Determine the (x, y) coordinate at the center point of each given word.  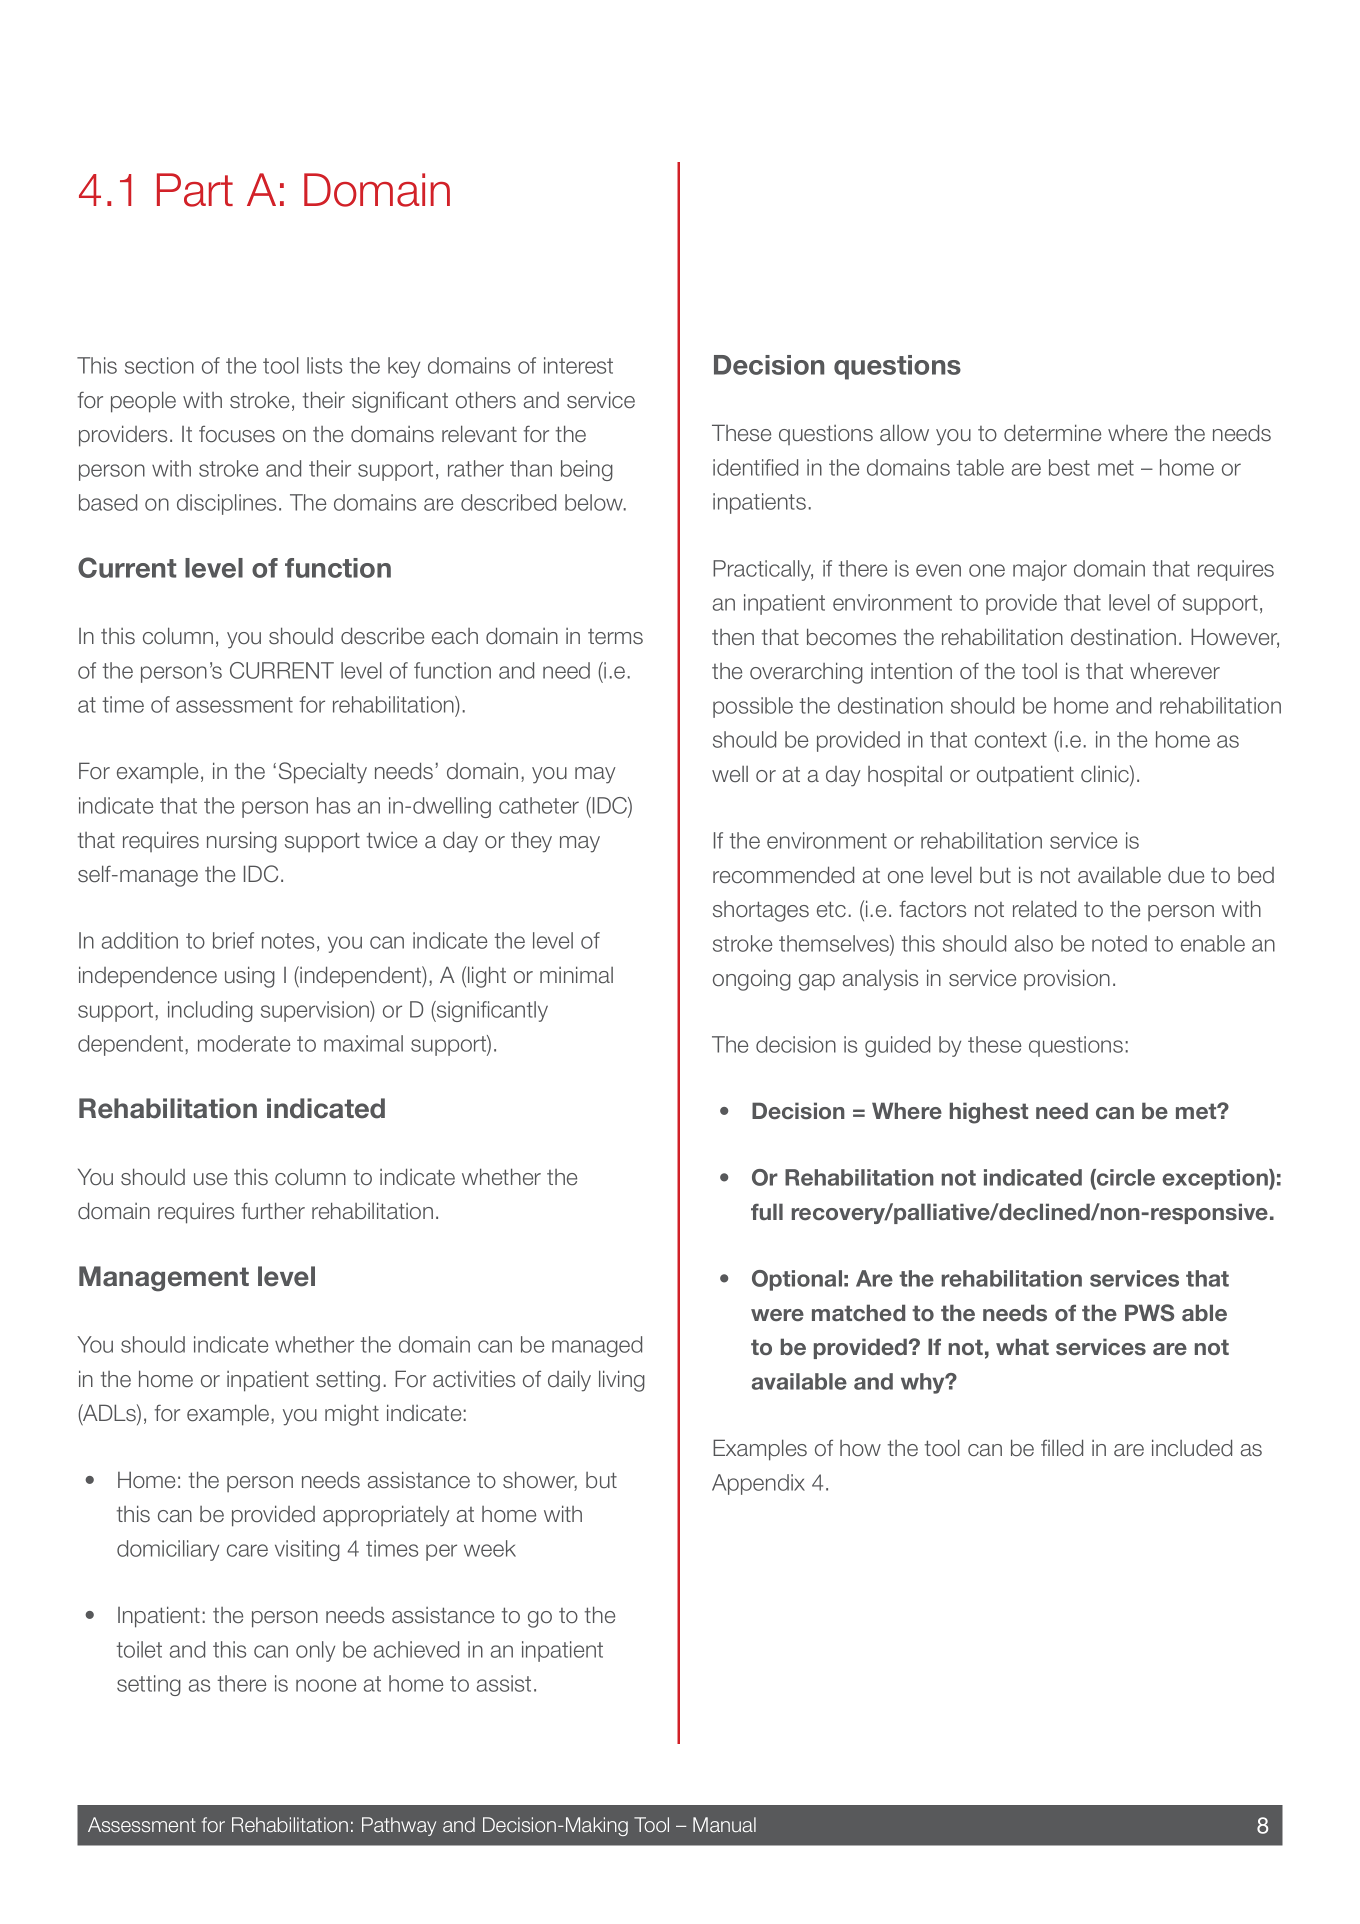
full (767, 1211)
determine (1052, 433)
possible (753, 707)
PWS (1149, 1313)
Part (195, 190)
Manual (724, 1824)
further (273, 1211)
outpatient (1025, 776)
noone (326, 1685)
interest (578, 365)
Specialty (323, 773)
